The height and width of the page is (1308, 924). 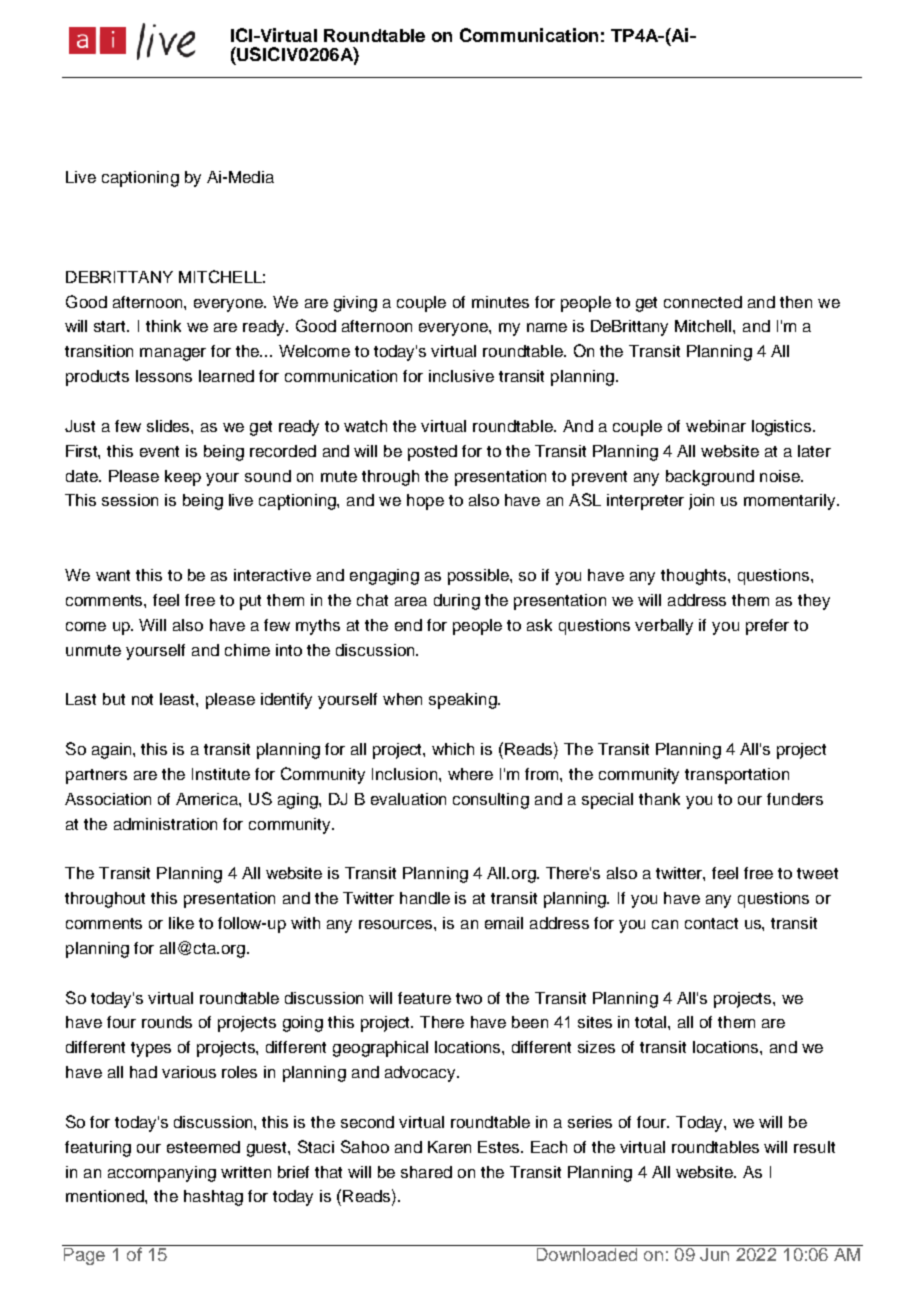 What do you see at coordinates (113, 575) in the page?
I see `want` at bounding box center [113, 575].
